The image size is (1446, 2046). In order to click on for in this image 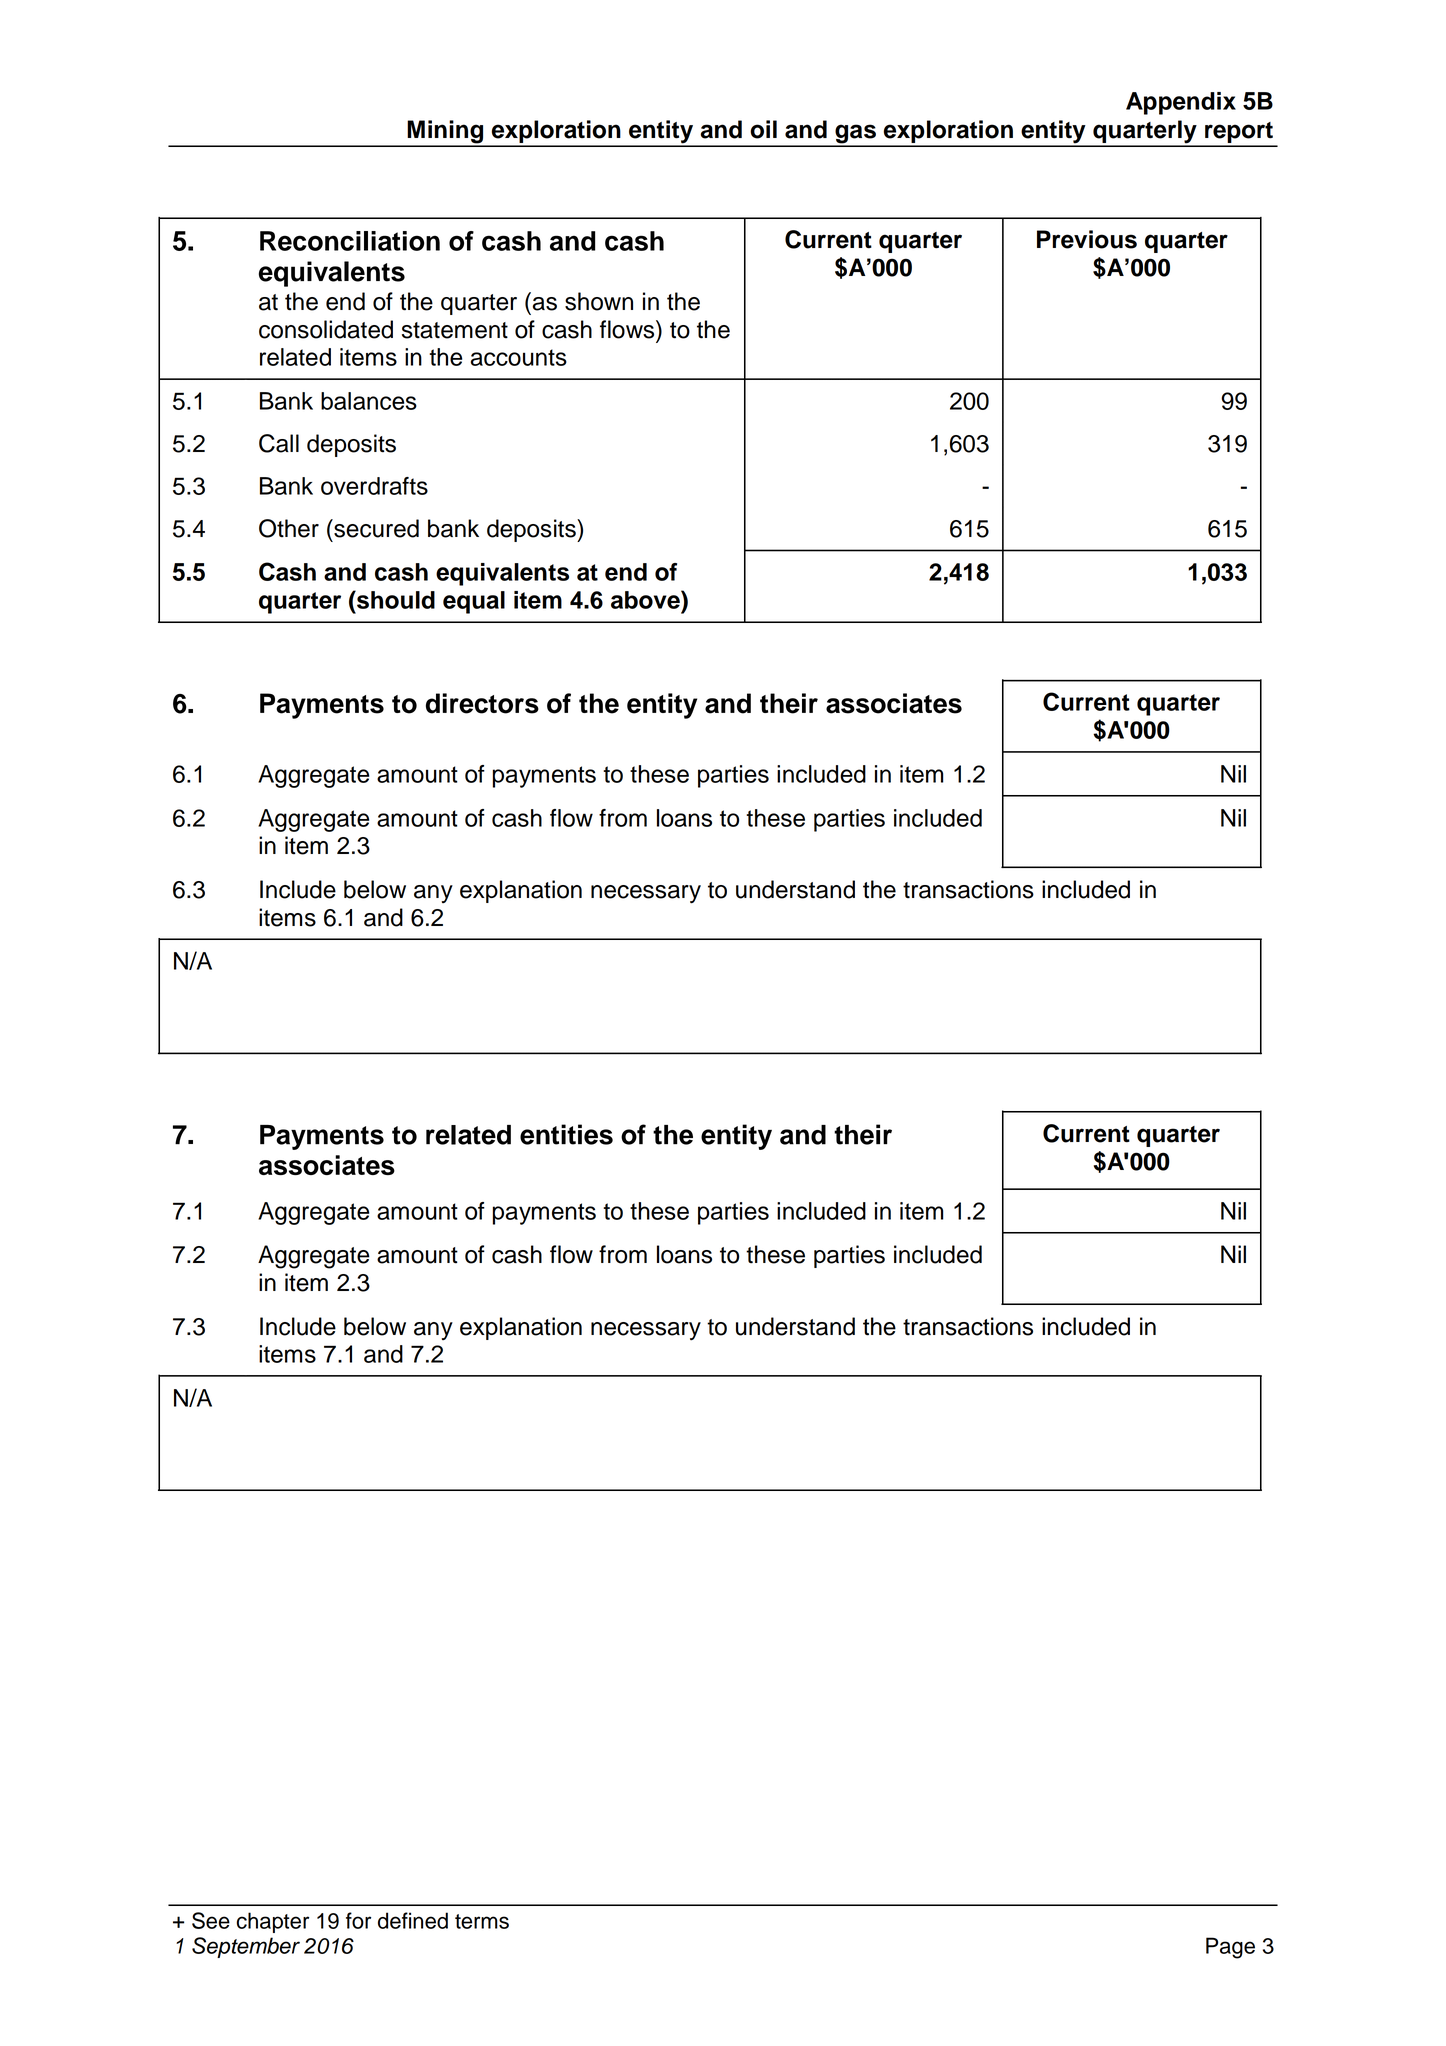, I will do `click(358, 1920)`.
